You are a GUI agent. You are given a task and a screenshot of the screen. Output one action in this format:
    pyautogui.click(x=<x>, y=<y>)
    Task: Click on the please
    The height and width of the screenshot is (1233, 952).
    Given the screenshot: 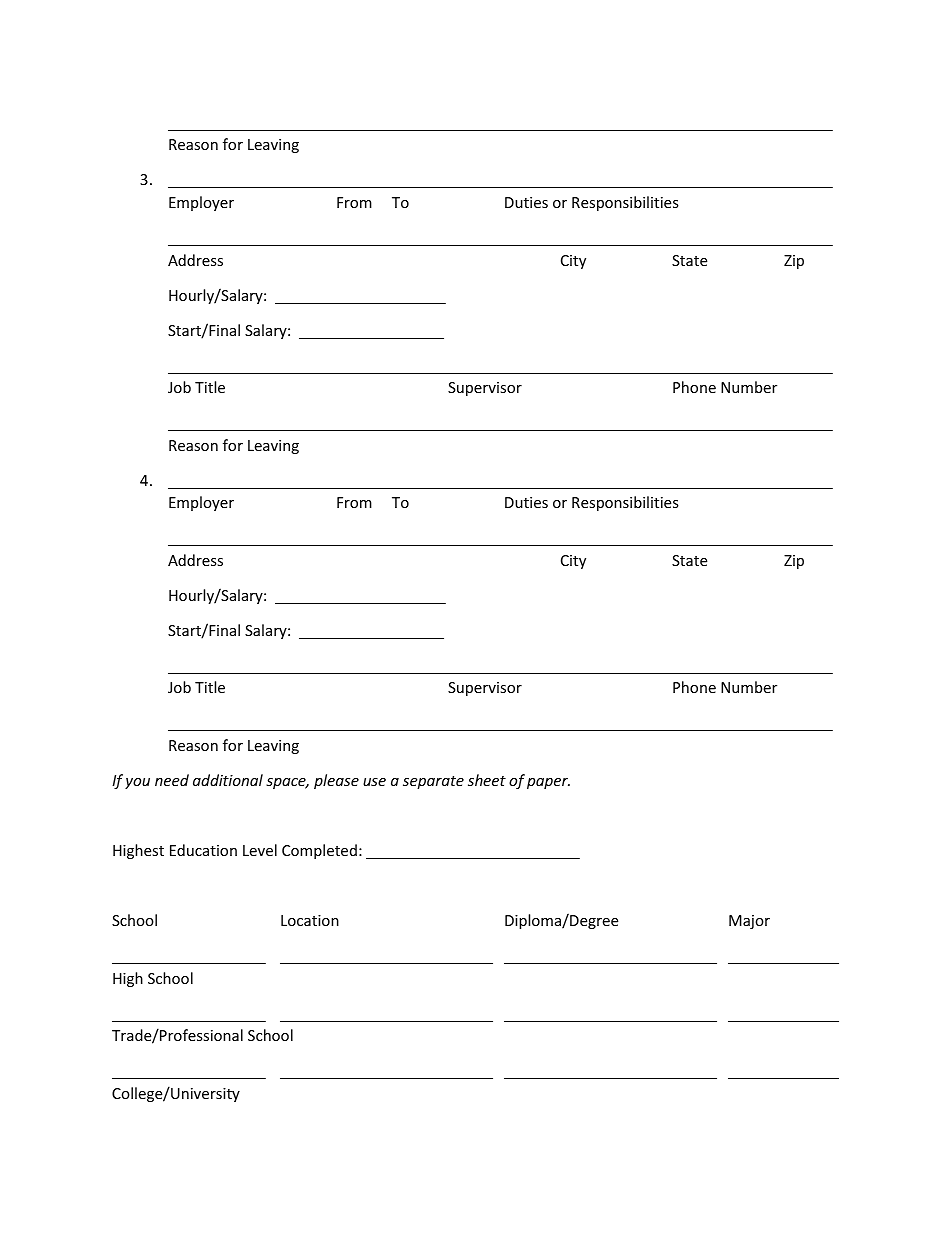 What is the action you would take?
    pyautogui.click(x=336, y=781)
